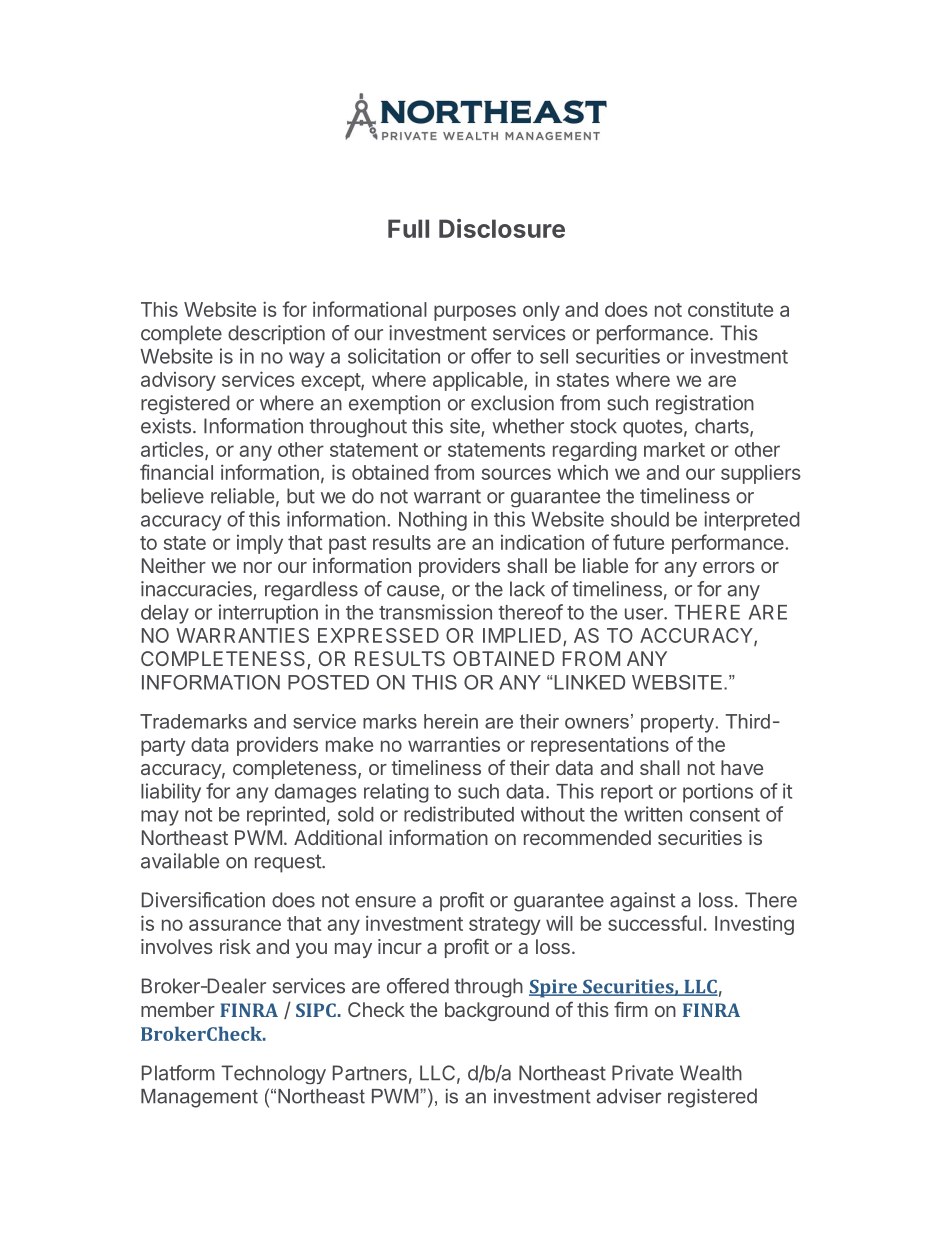 The width and height of the screenshot is (952, 1233). Describe the element at coordinates (711, 1073) in the screenshot. I see `Wealth` at that location.
